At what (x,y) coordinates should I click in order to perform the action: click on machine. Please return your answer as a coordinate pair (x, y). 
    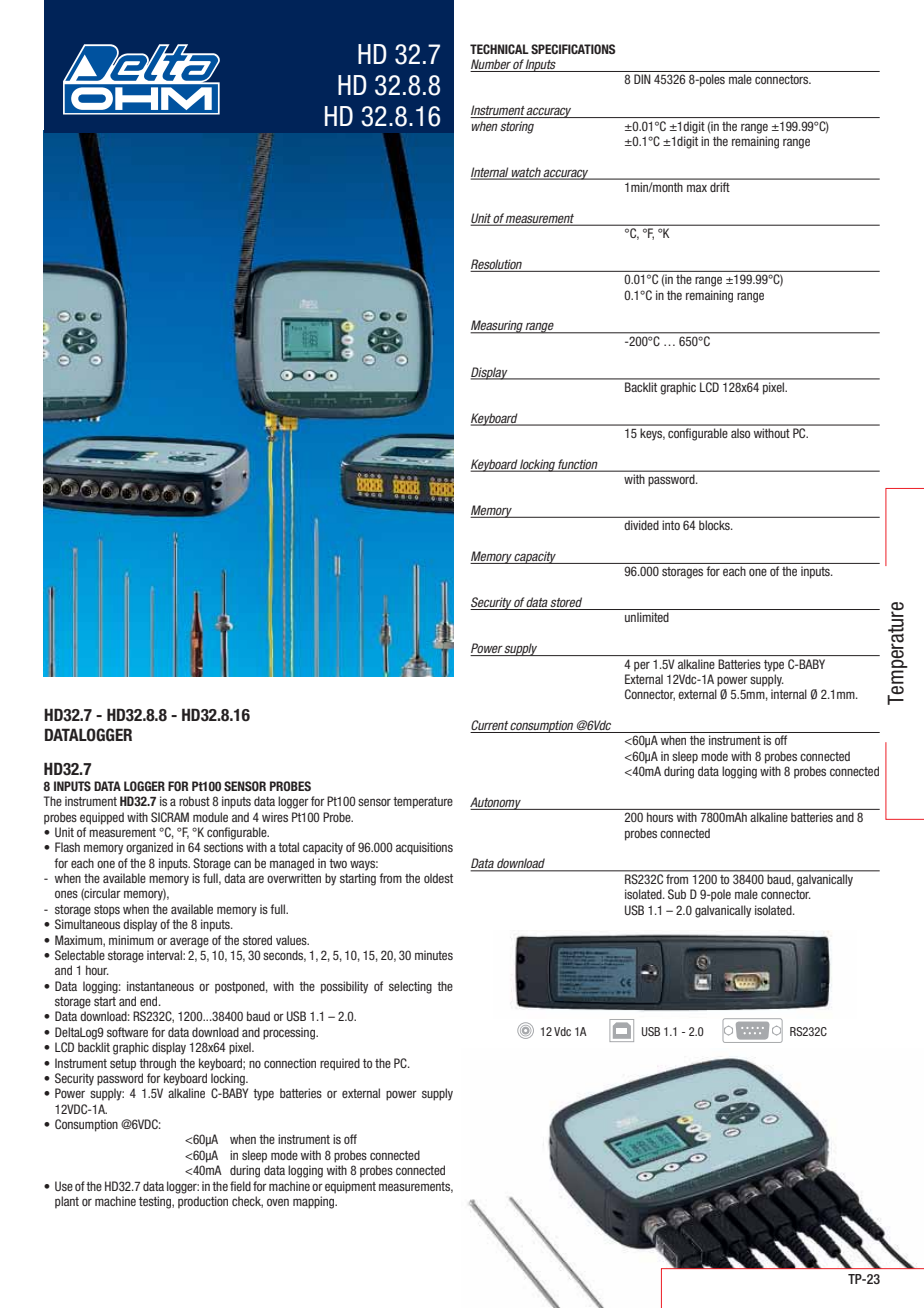
    Looking at the image, I should click on (115, 1201).
